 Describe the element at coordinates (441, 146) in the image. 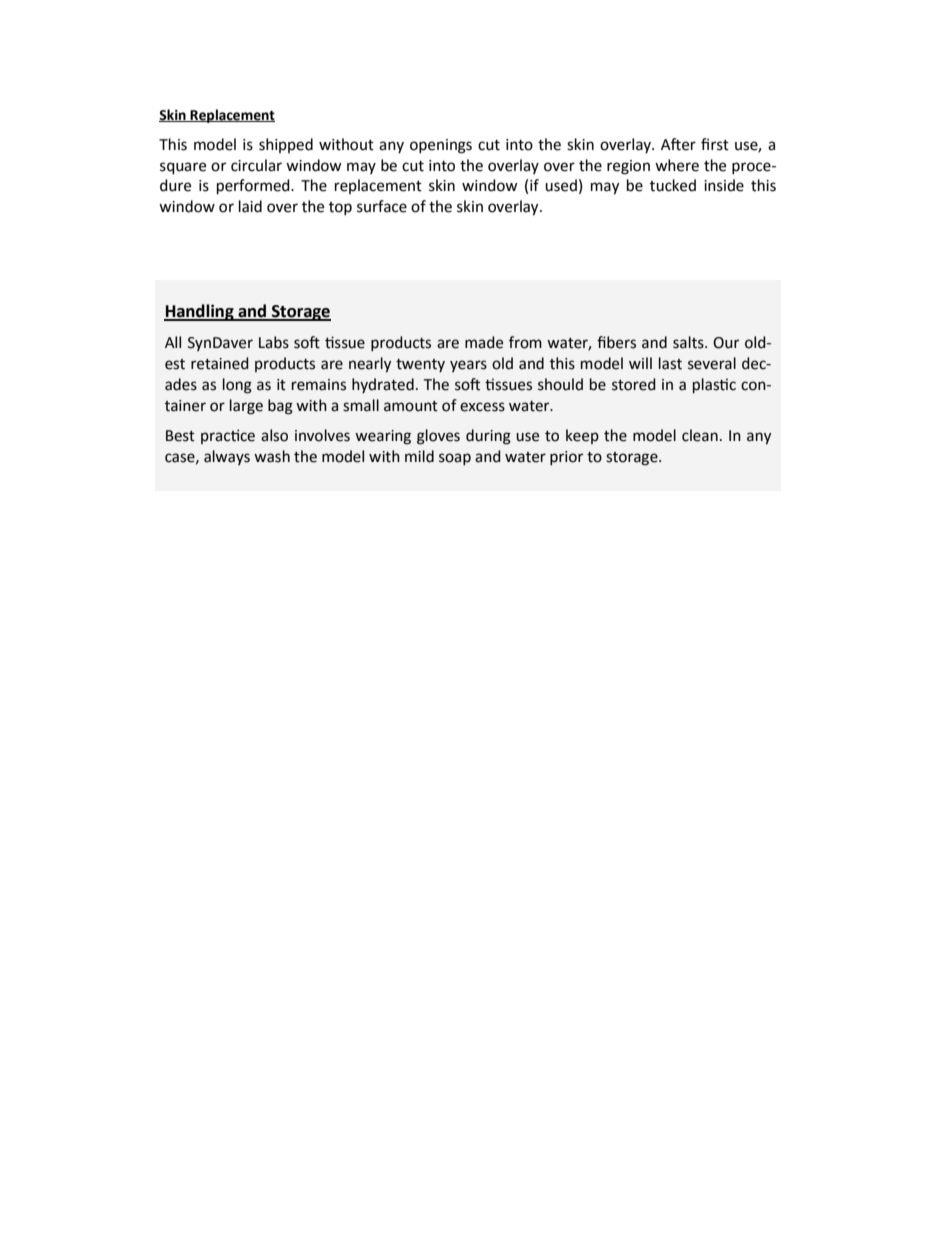

I see `openings` at that location.
